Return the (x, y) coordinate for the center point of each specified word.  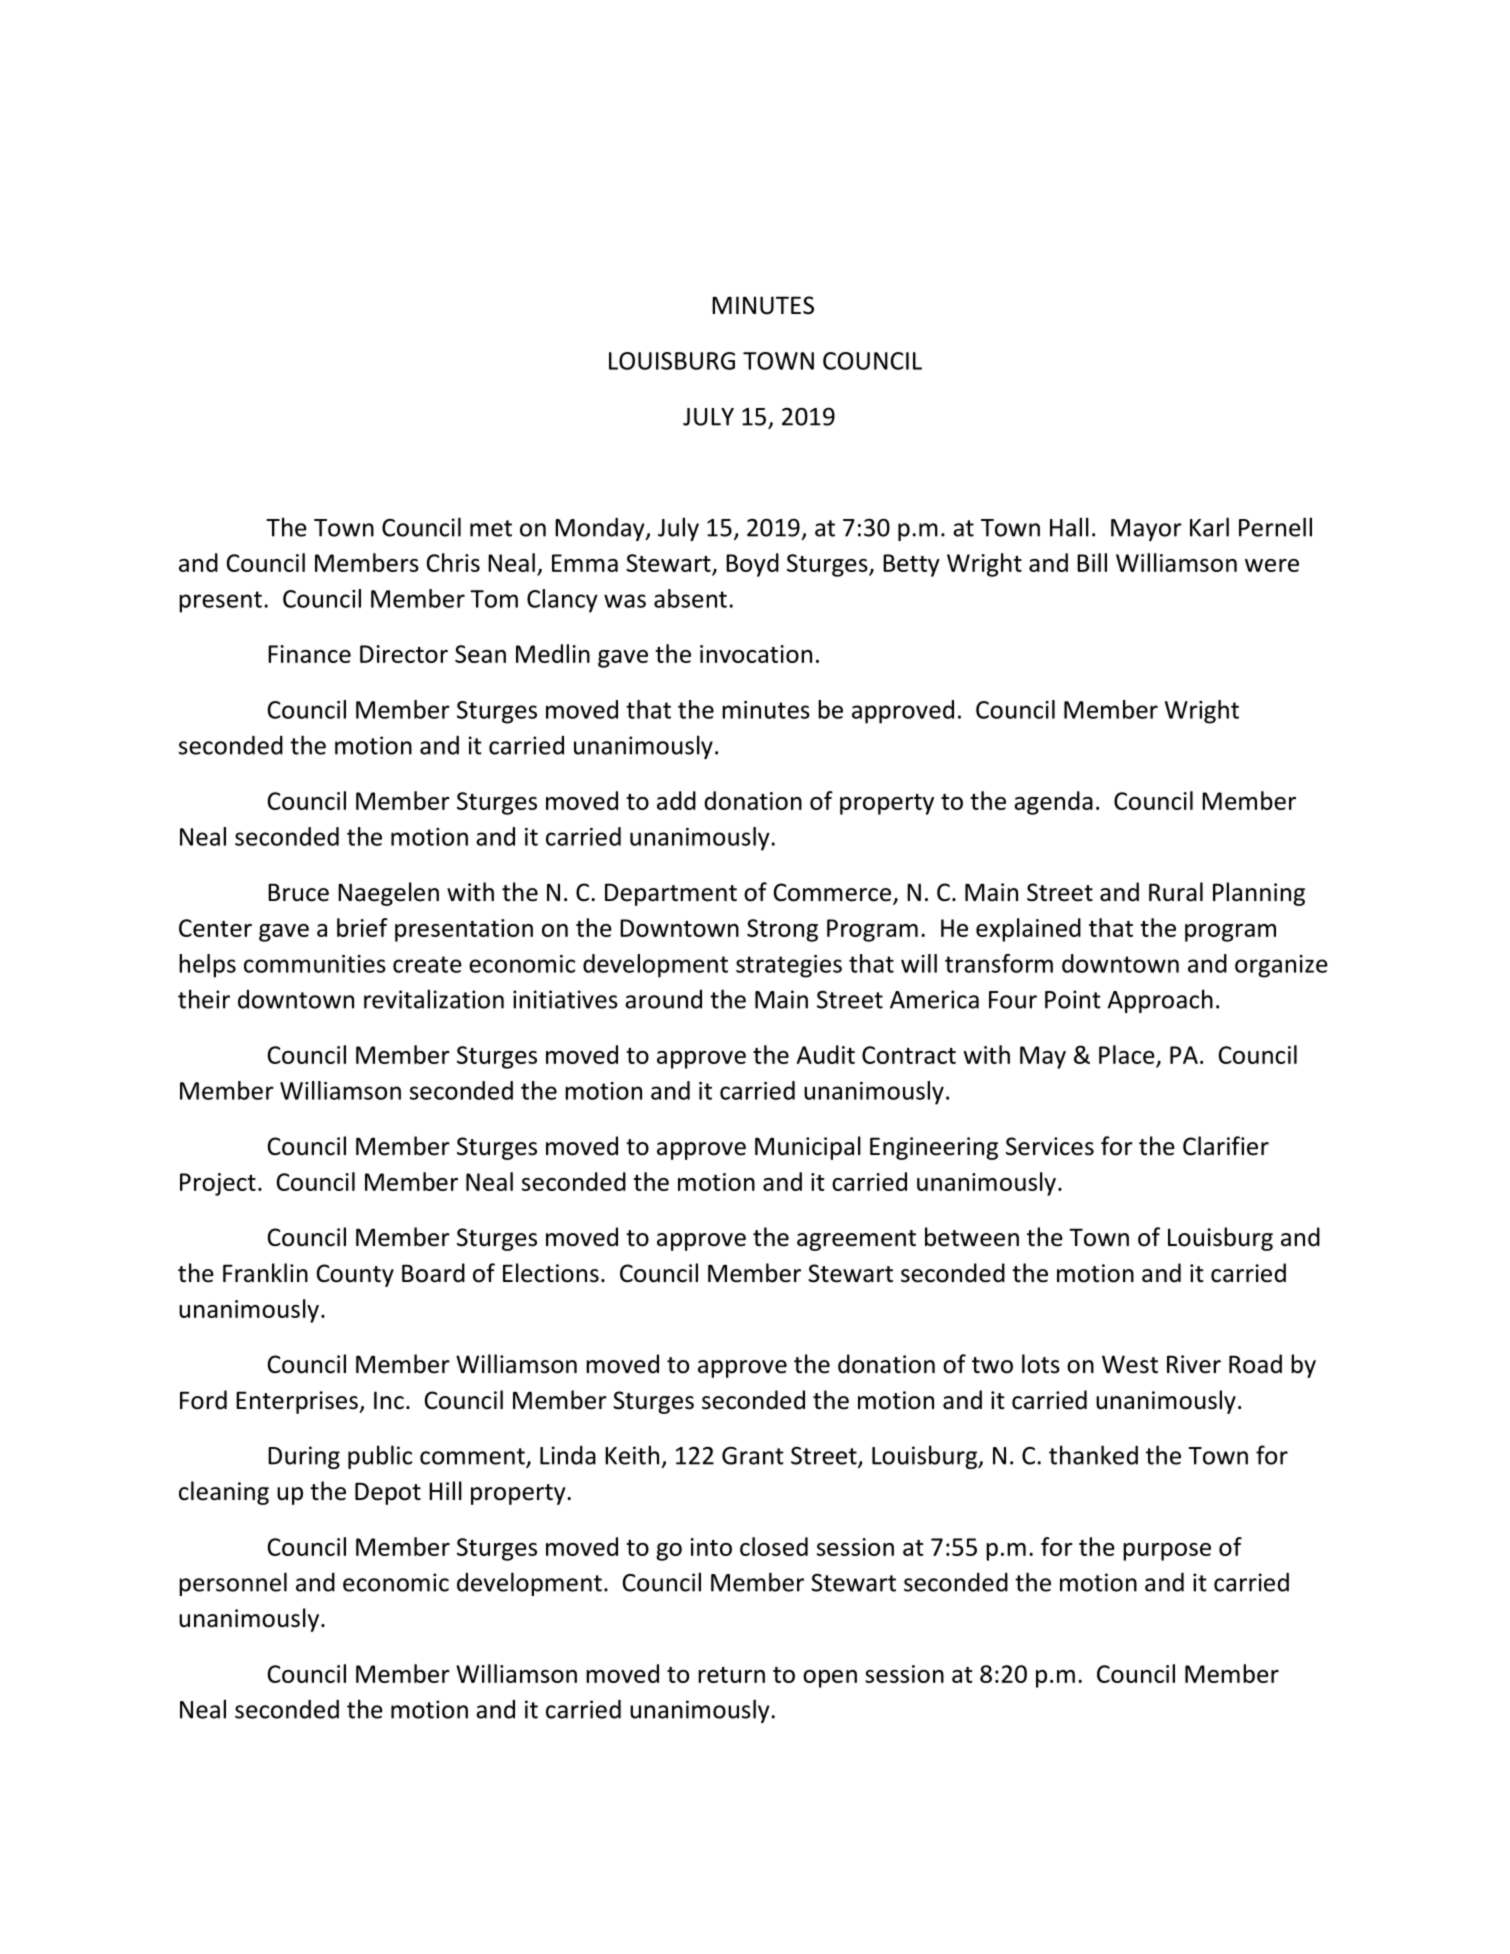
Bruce (298, 892)
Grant (753, 1456)
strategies (789, 966)
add (676, 800)
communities (315, 964)
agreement (856, 1240)
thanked (1093, 1455)
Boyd (752, 565)
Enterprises (298, 1402)
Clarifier (1226, 1146)
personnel (233, 1584)
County (355, 1275)
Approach (1160, 1001)
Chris (453, 562)
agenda (1053, 803)
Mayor (1146, 530)
